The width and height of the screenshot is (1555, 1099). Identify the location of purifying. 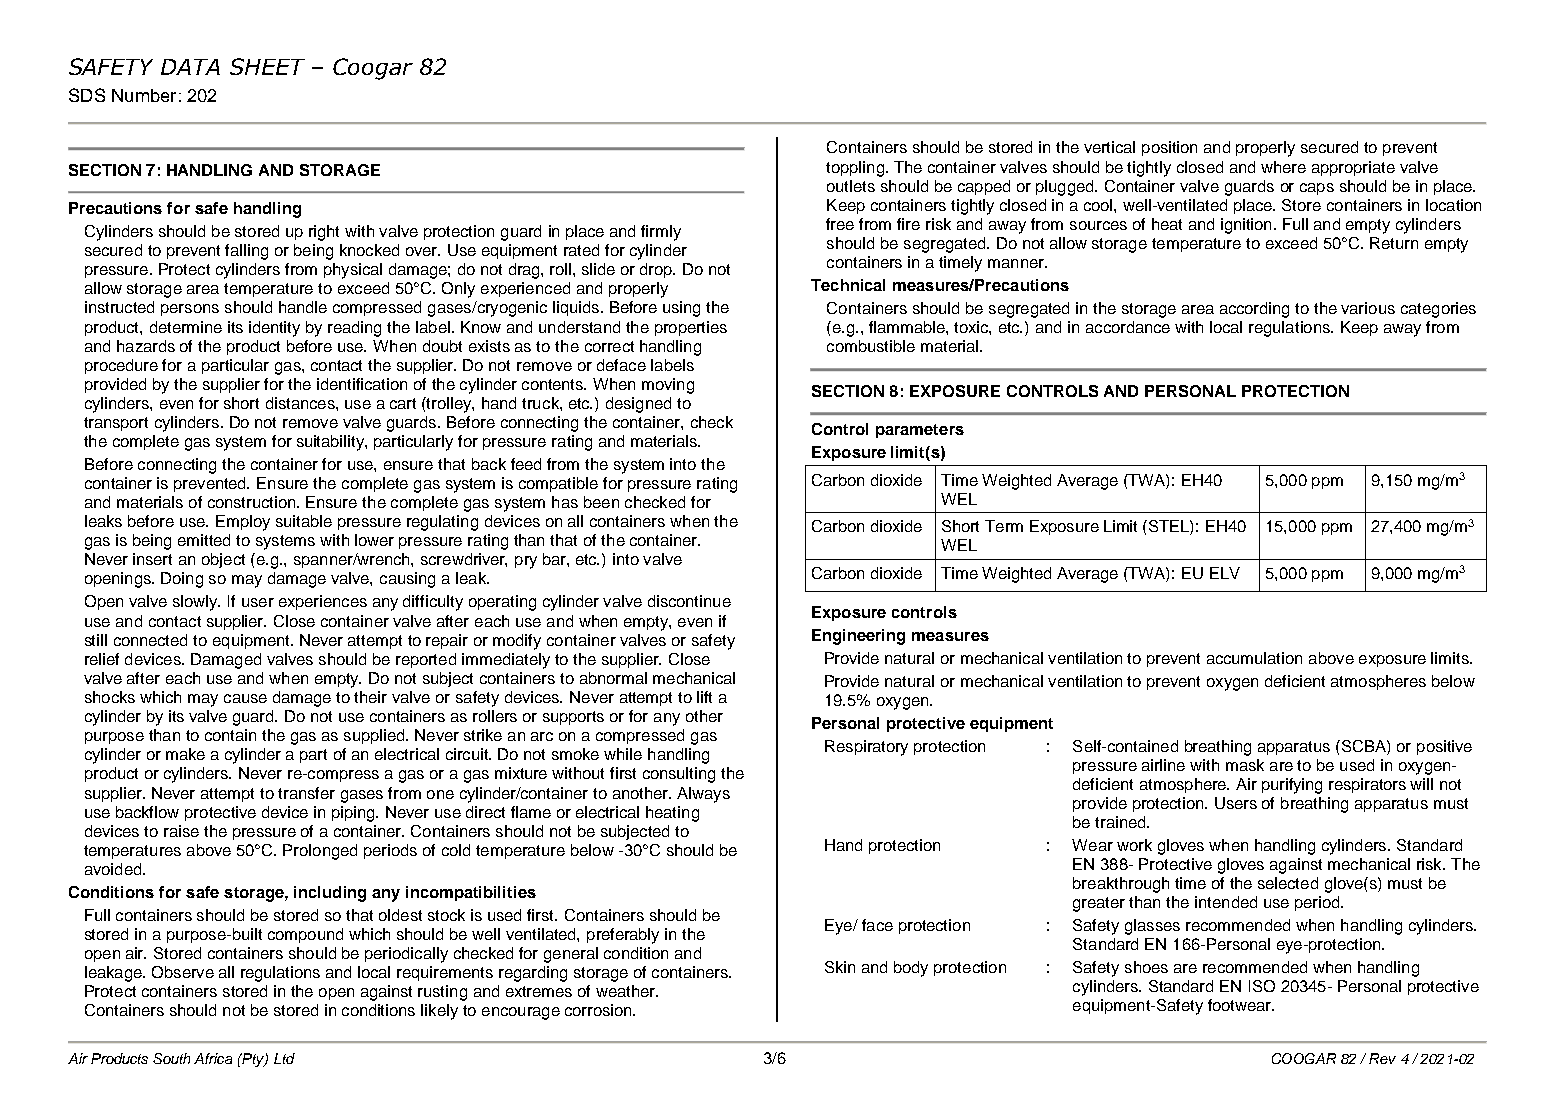
(1292, 786).
